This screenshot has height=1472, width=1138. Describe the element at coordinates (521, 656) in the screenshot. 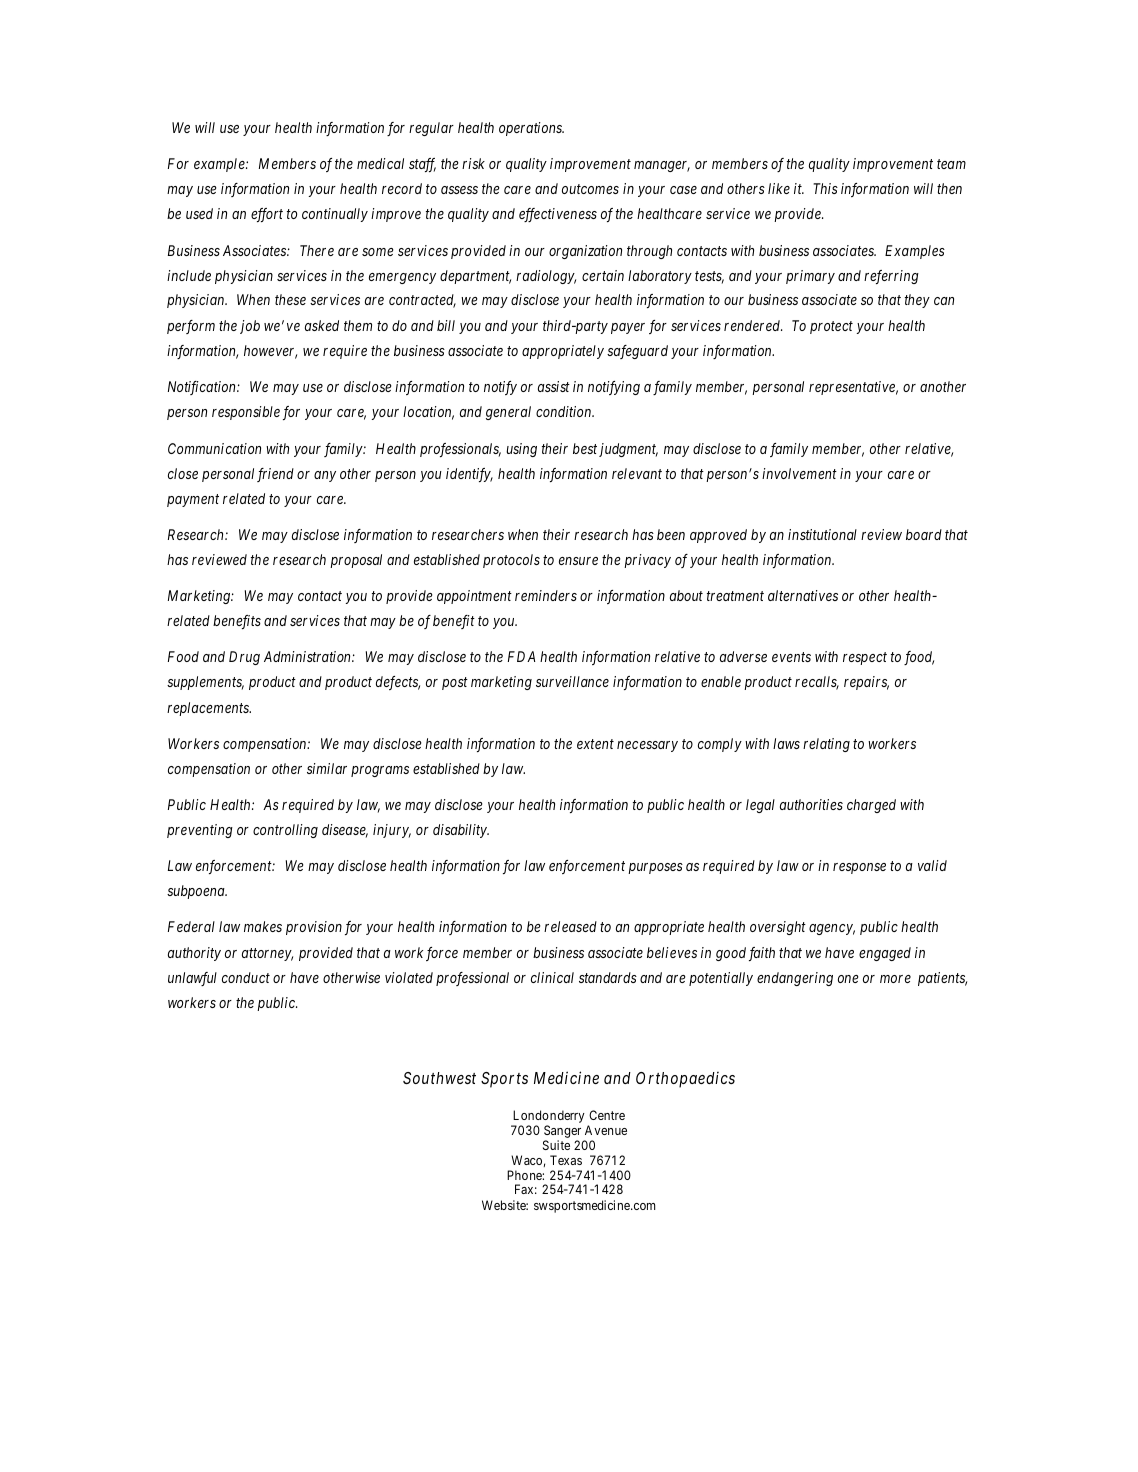

I see `FDA` at that location.
